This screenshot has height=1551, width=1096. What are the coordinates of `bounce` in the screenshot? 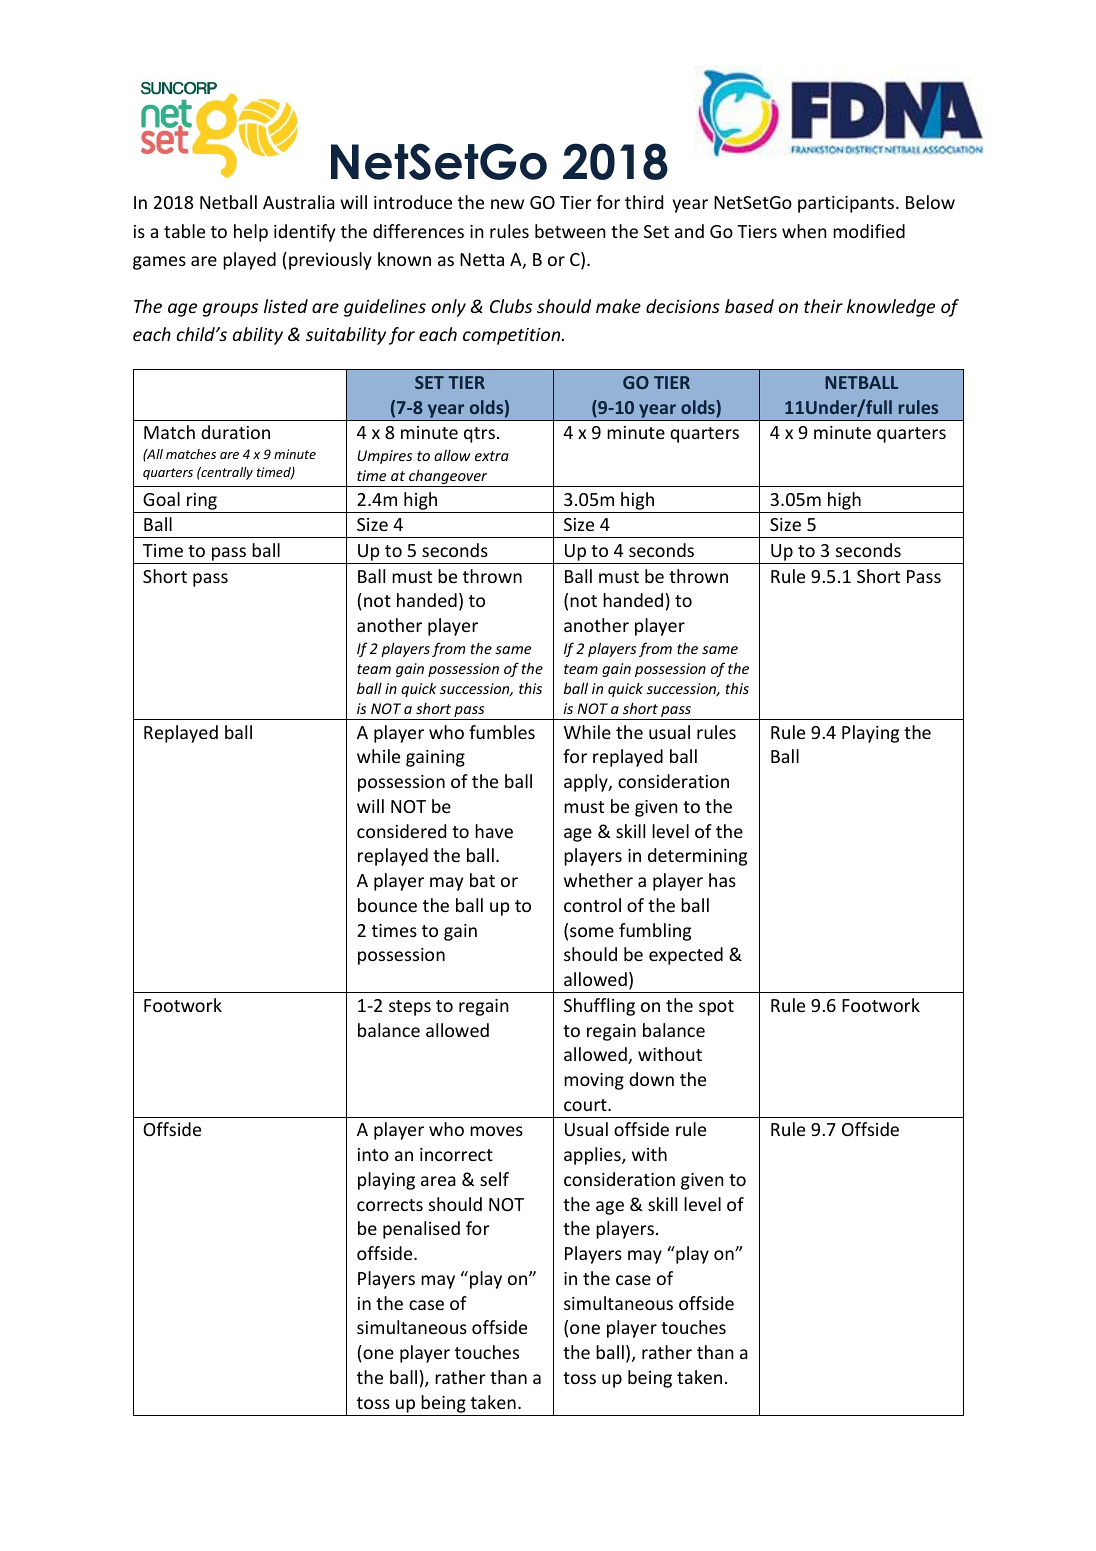 It's located at (387, 905).
